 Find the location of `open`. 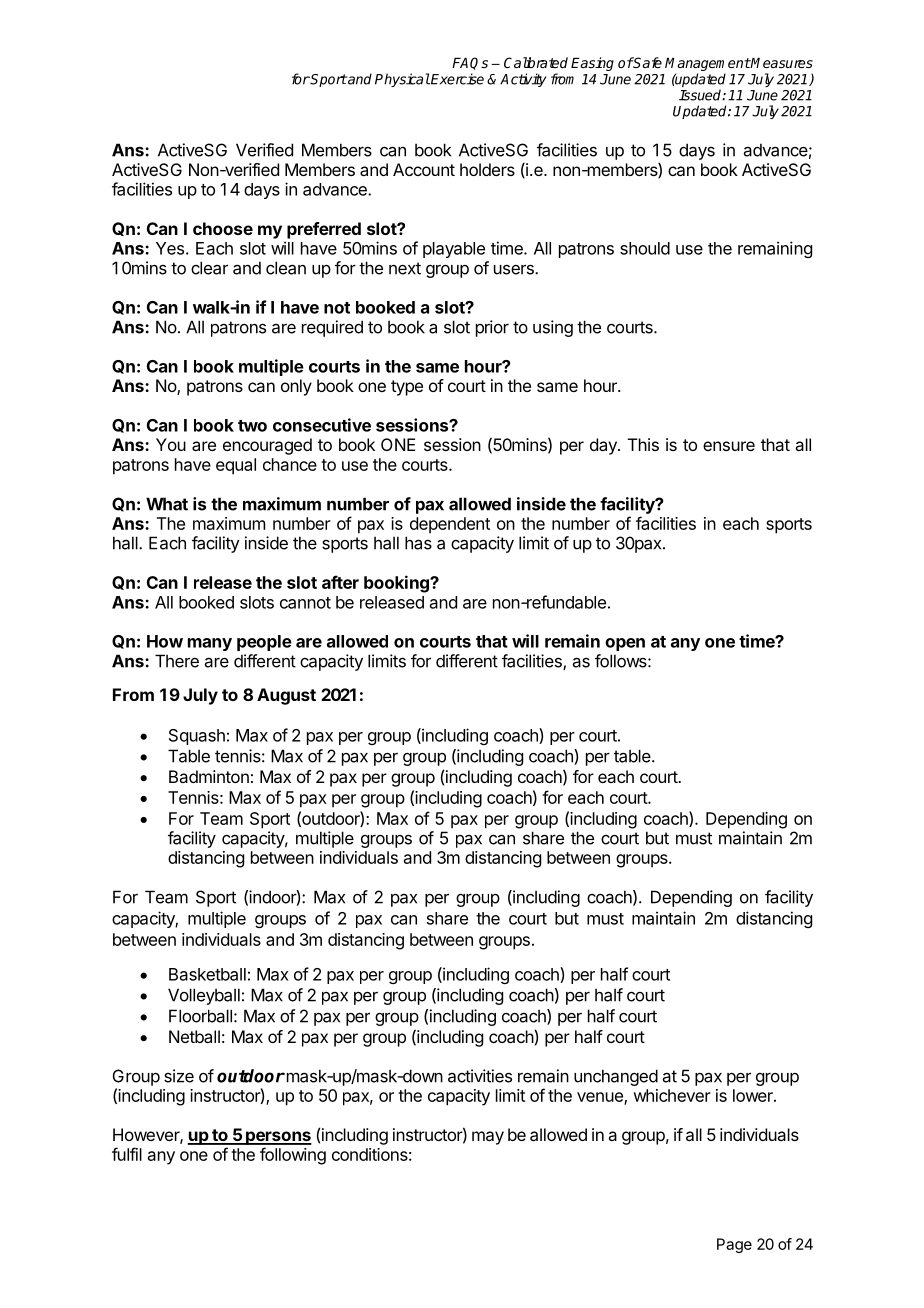

open is located at coordinates (625, 644).
